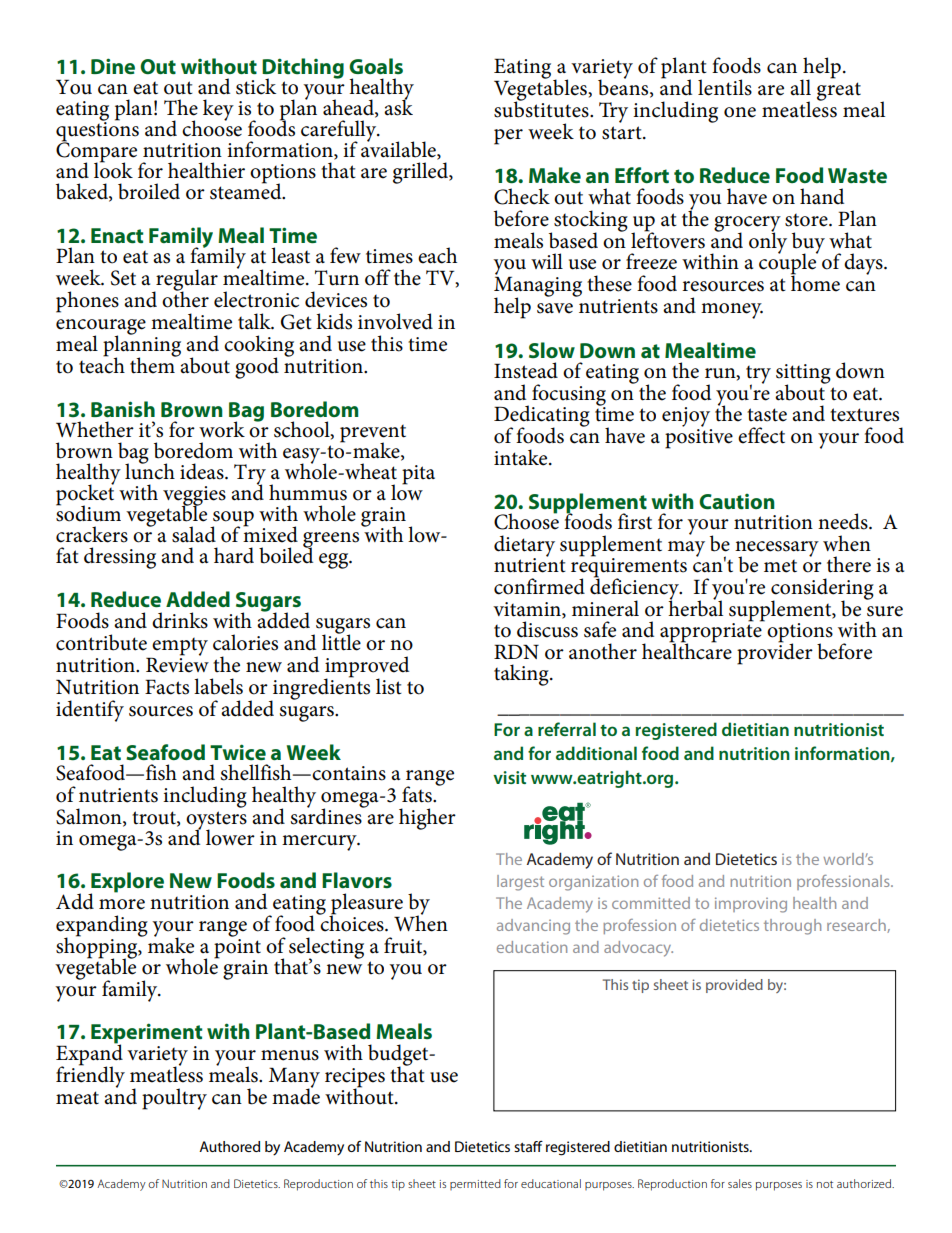 The image size is (952, 1233). Describe the element at coordinates (542, 108) in the page. I see `substitutes` at that location.
